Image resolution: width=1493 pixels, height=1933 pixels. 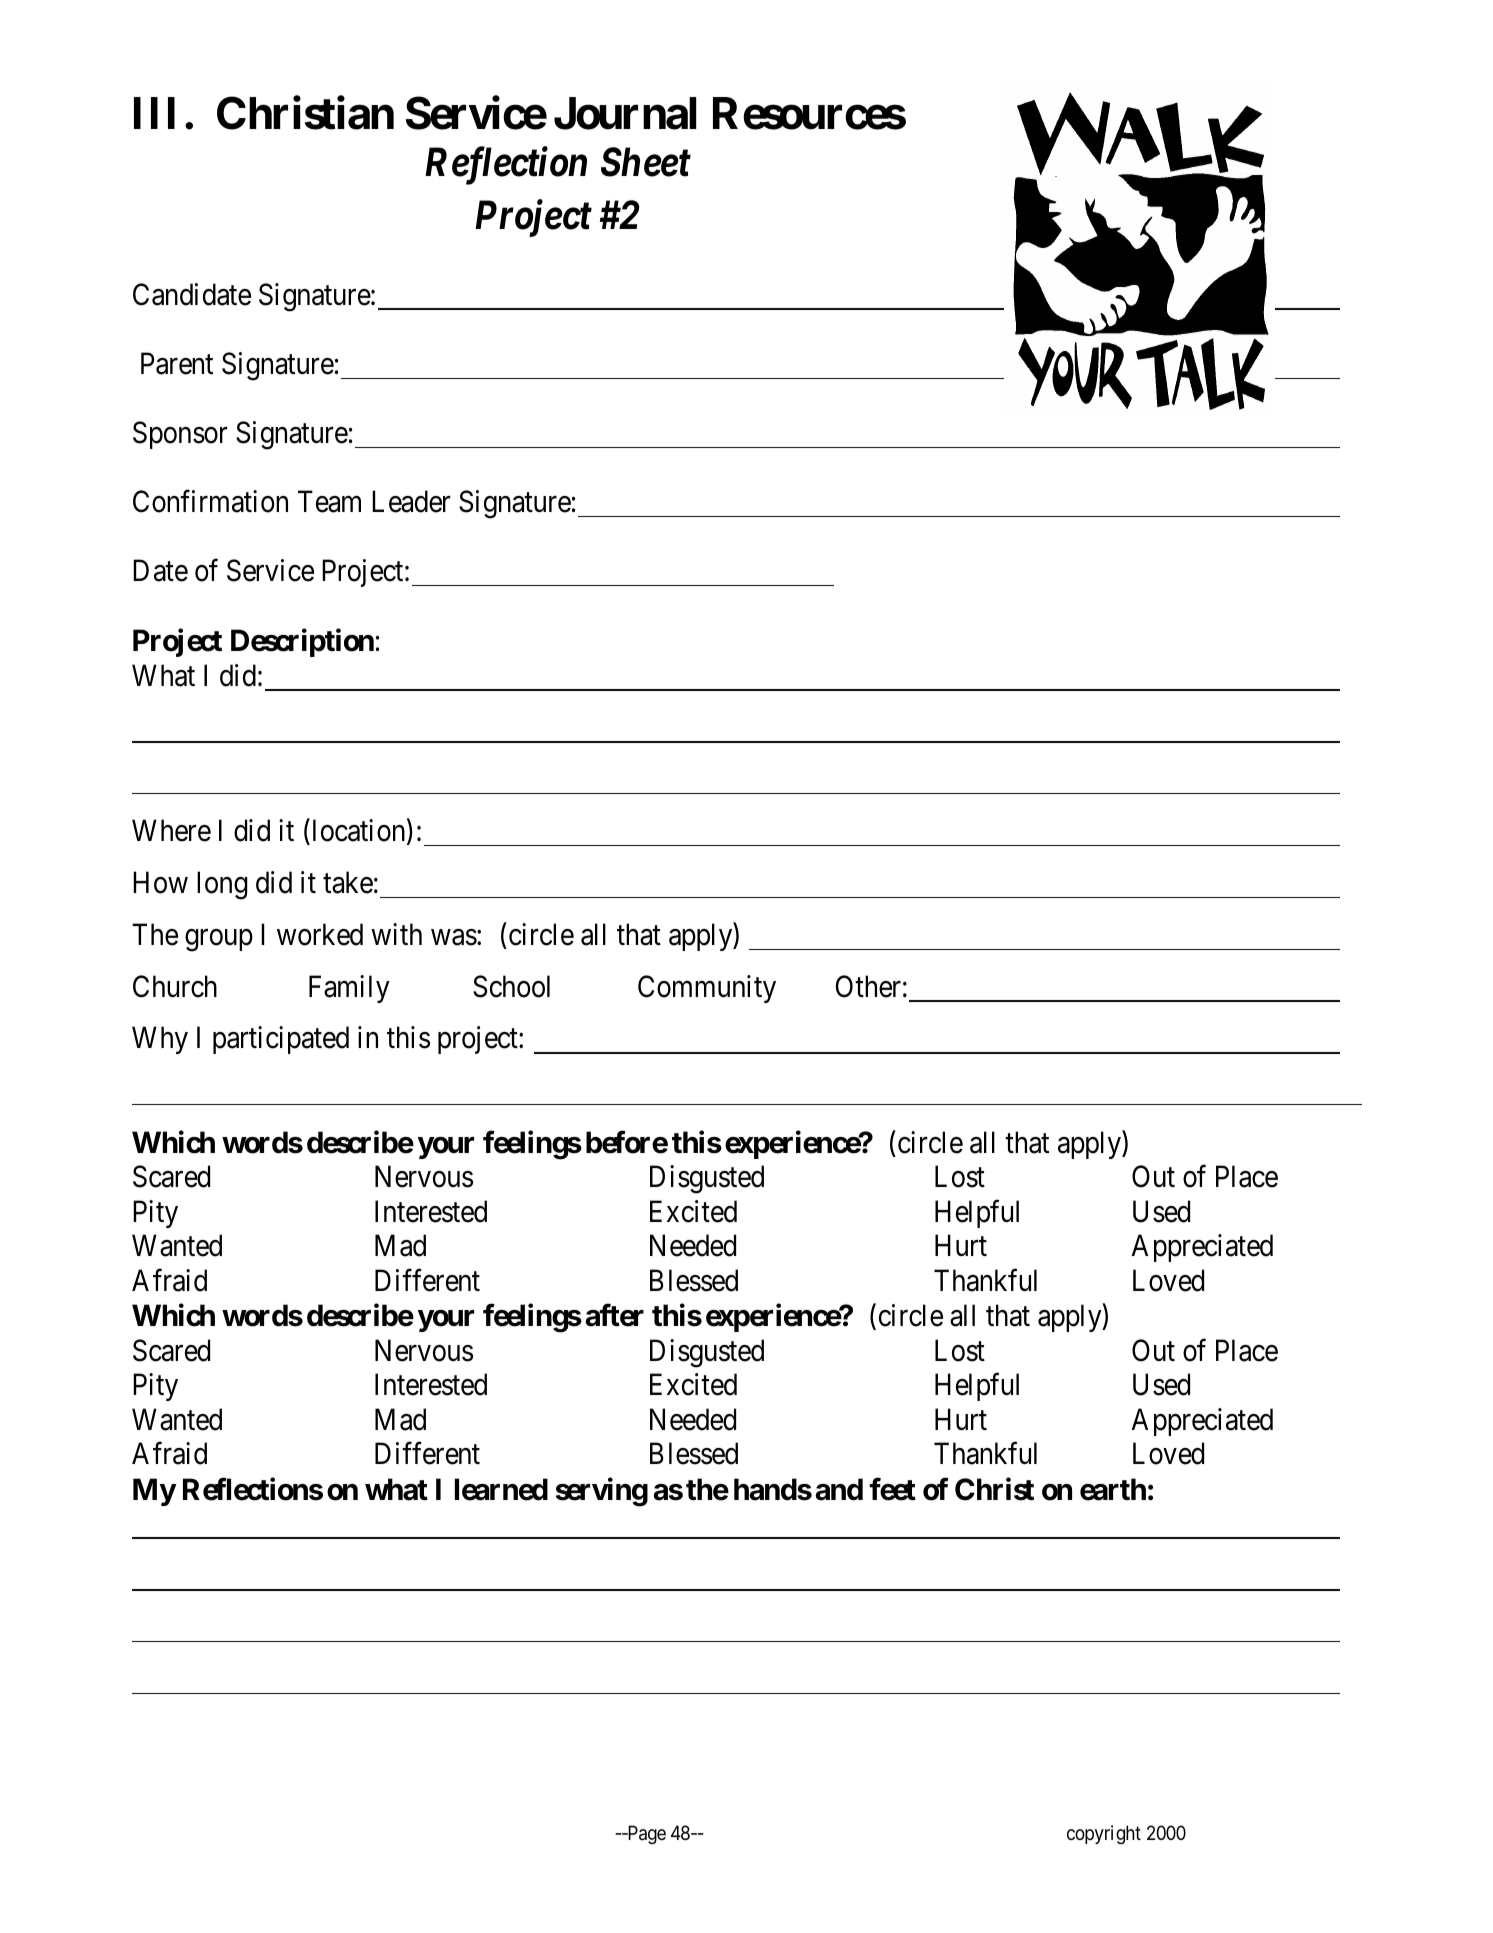 I want to click on Community, so click(x=707, y=989).
